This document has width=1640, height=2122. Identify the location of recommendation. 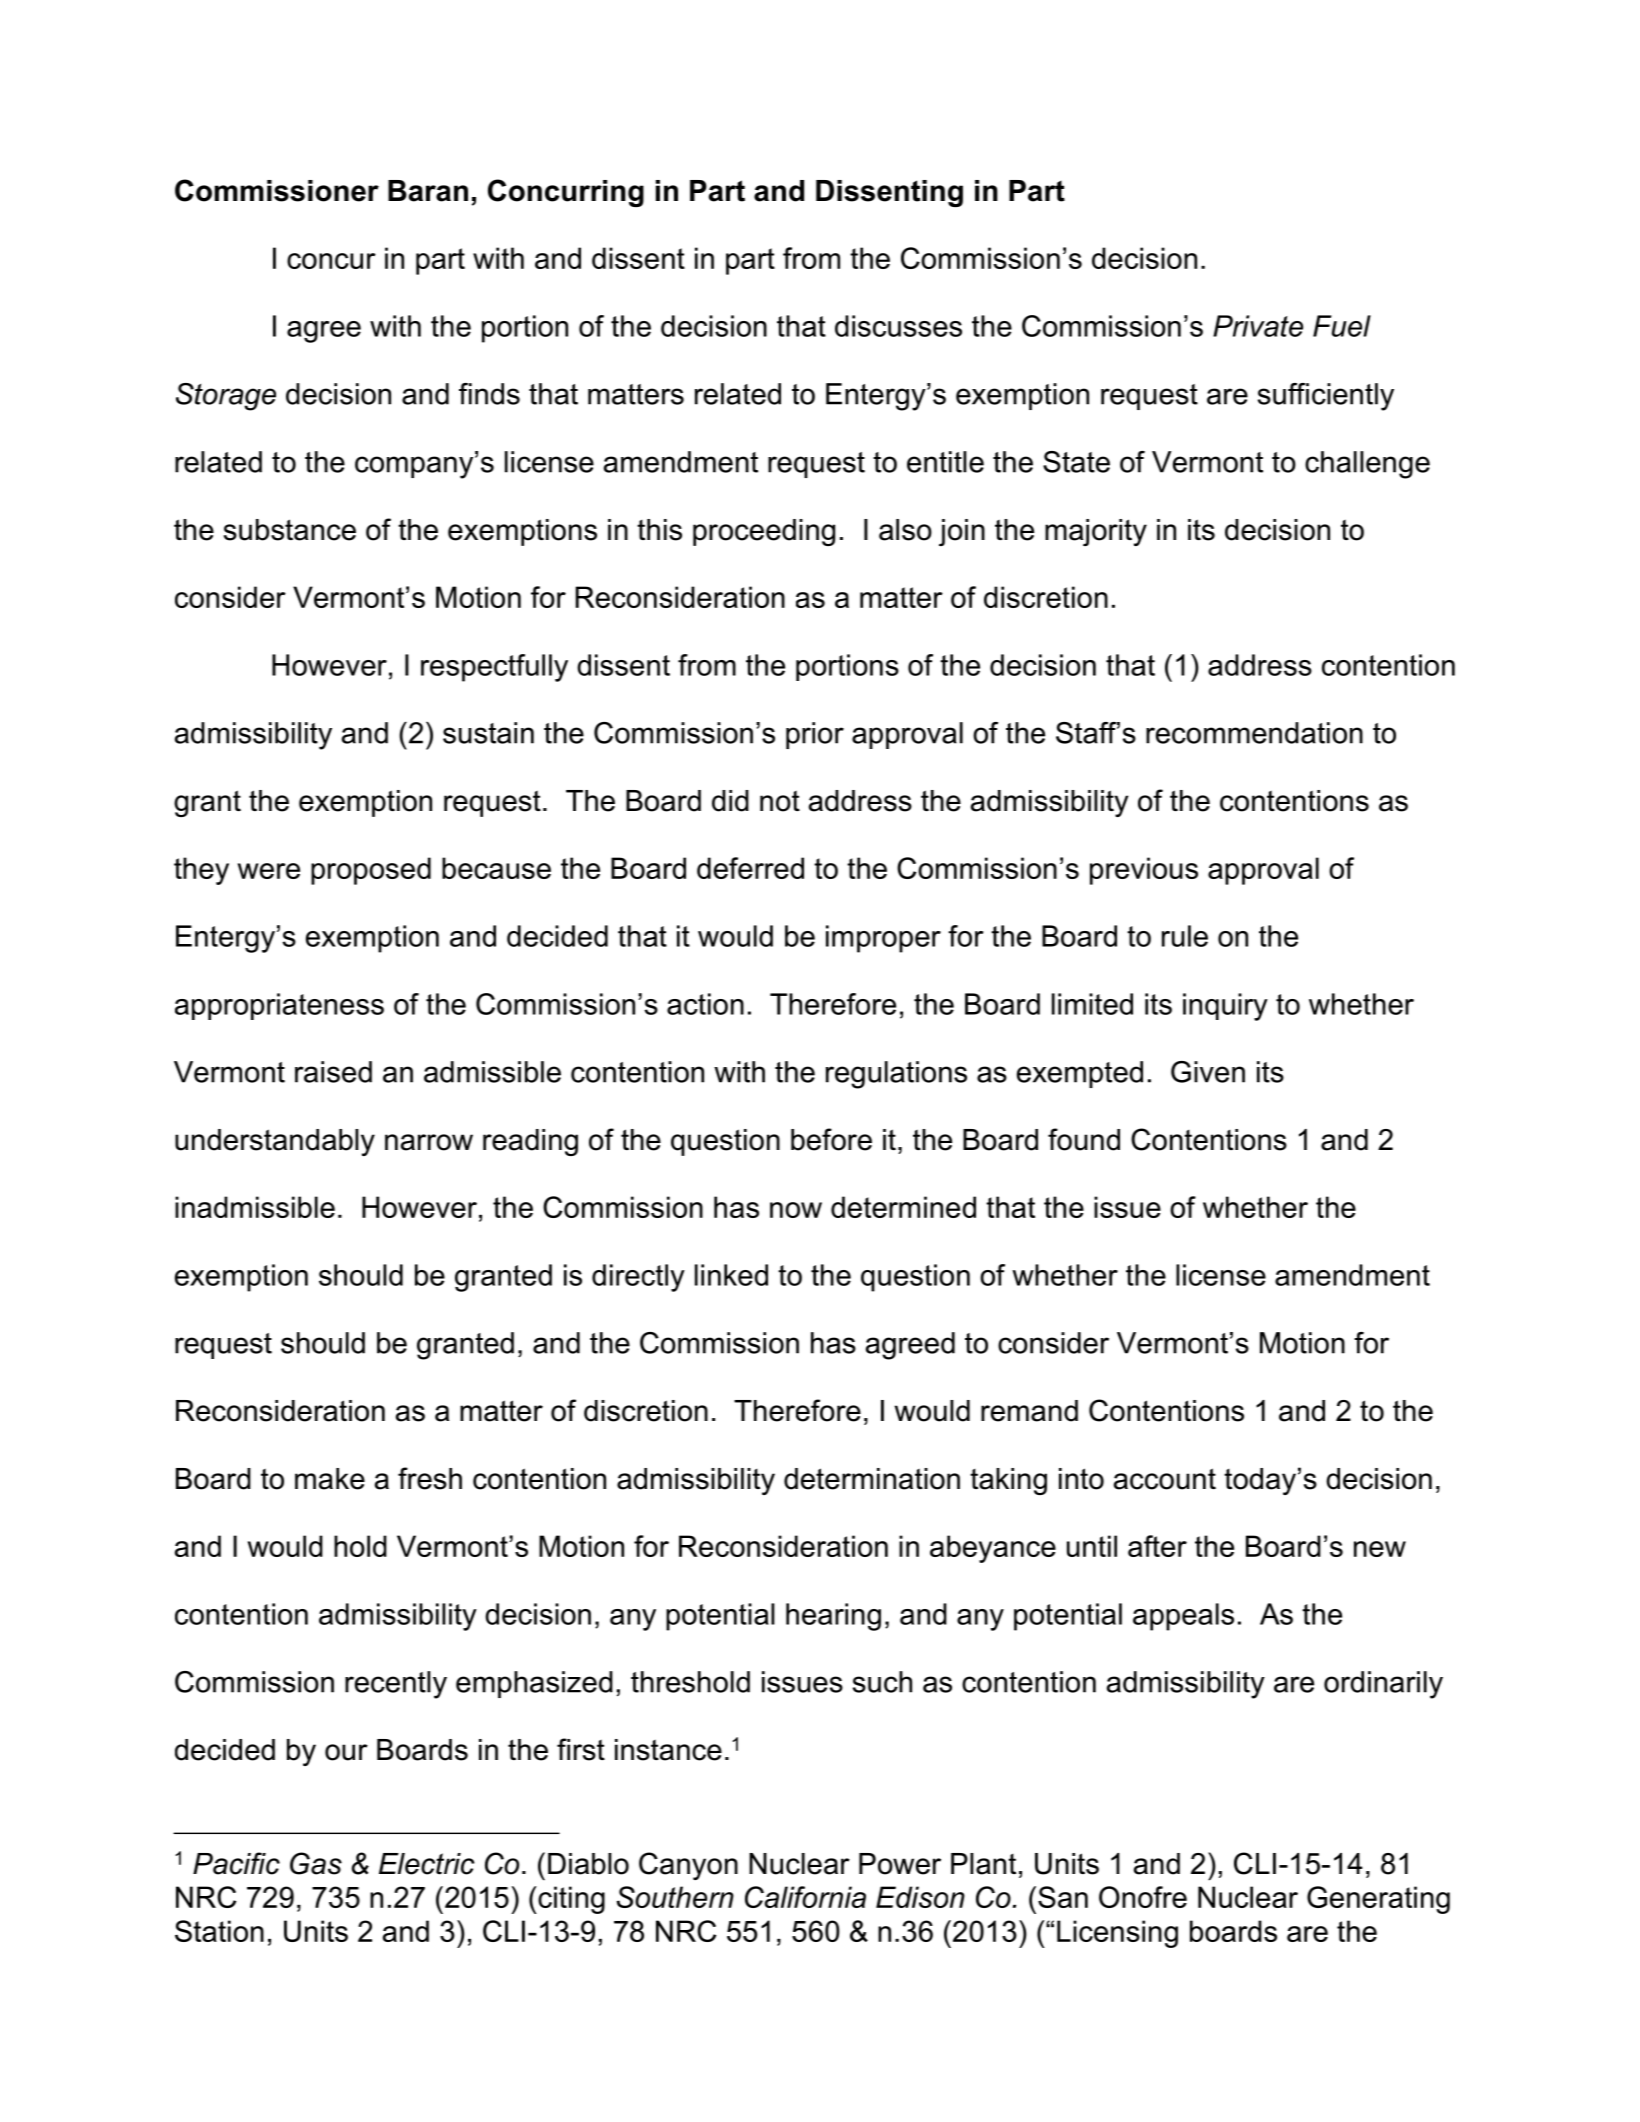
(1254, 733).
